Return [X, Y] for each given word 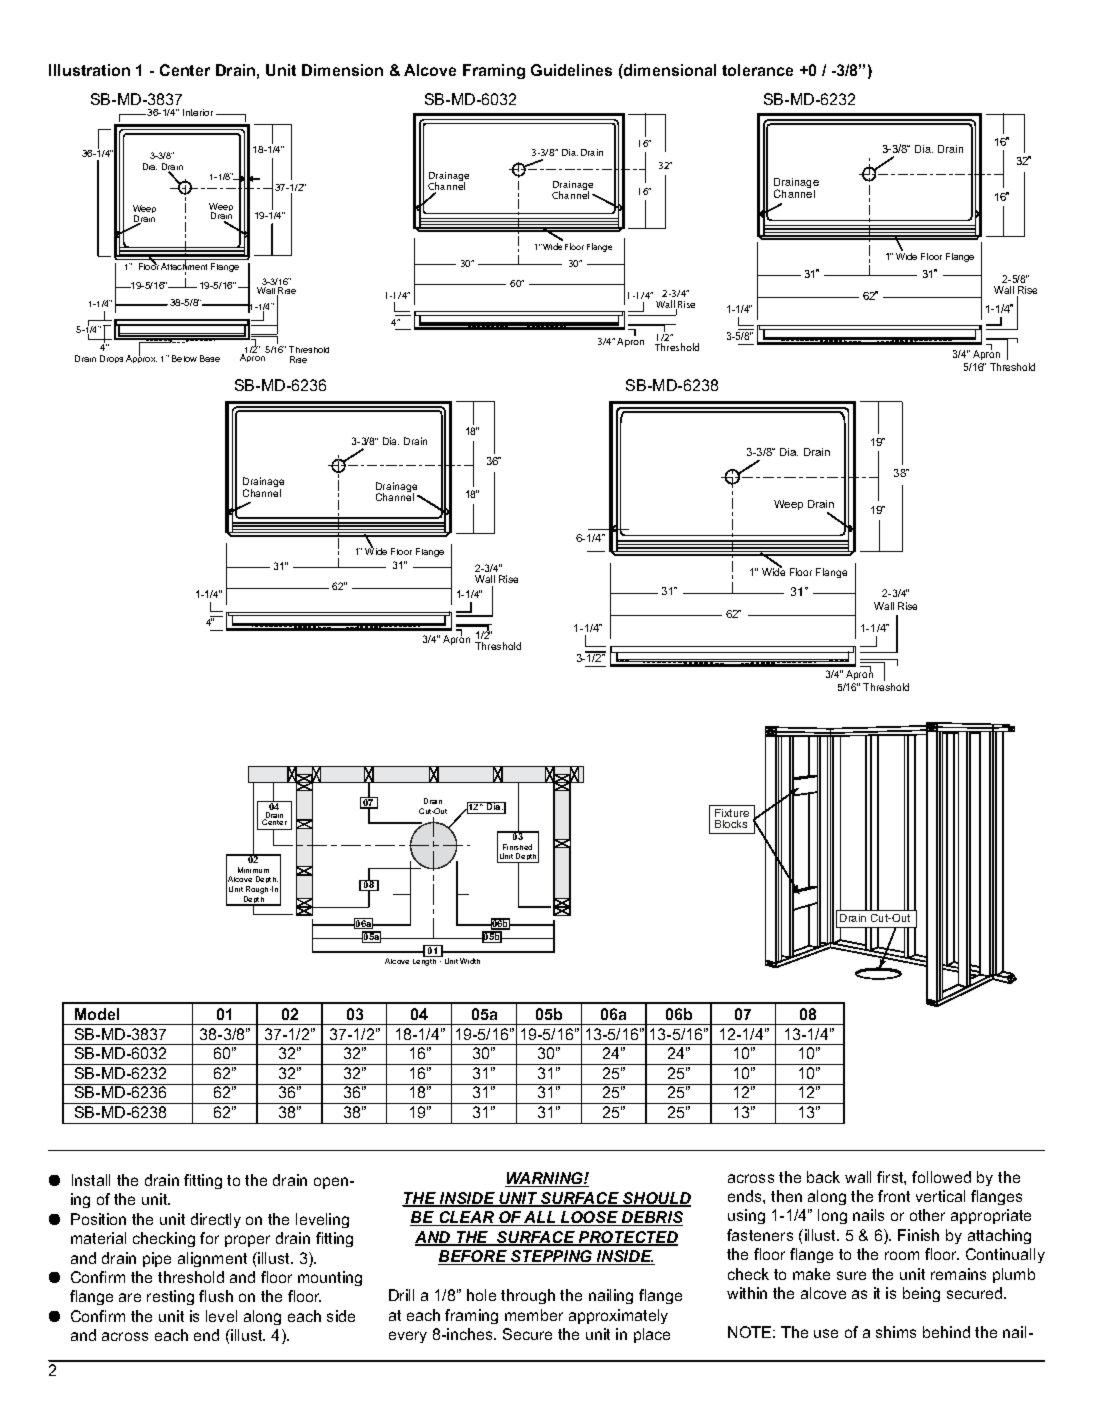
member [534, 1315]
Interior [198, 112]
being [921, 1294]
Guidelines [571, 70]
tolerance [757, 70]
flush [216, 1296]
